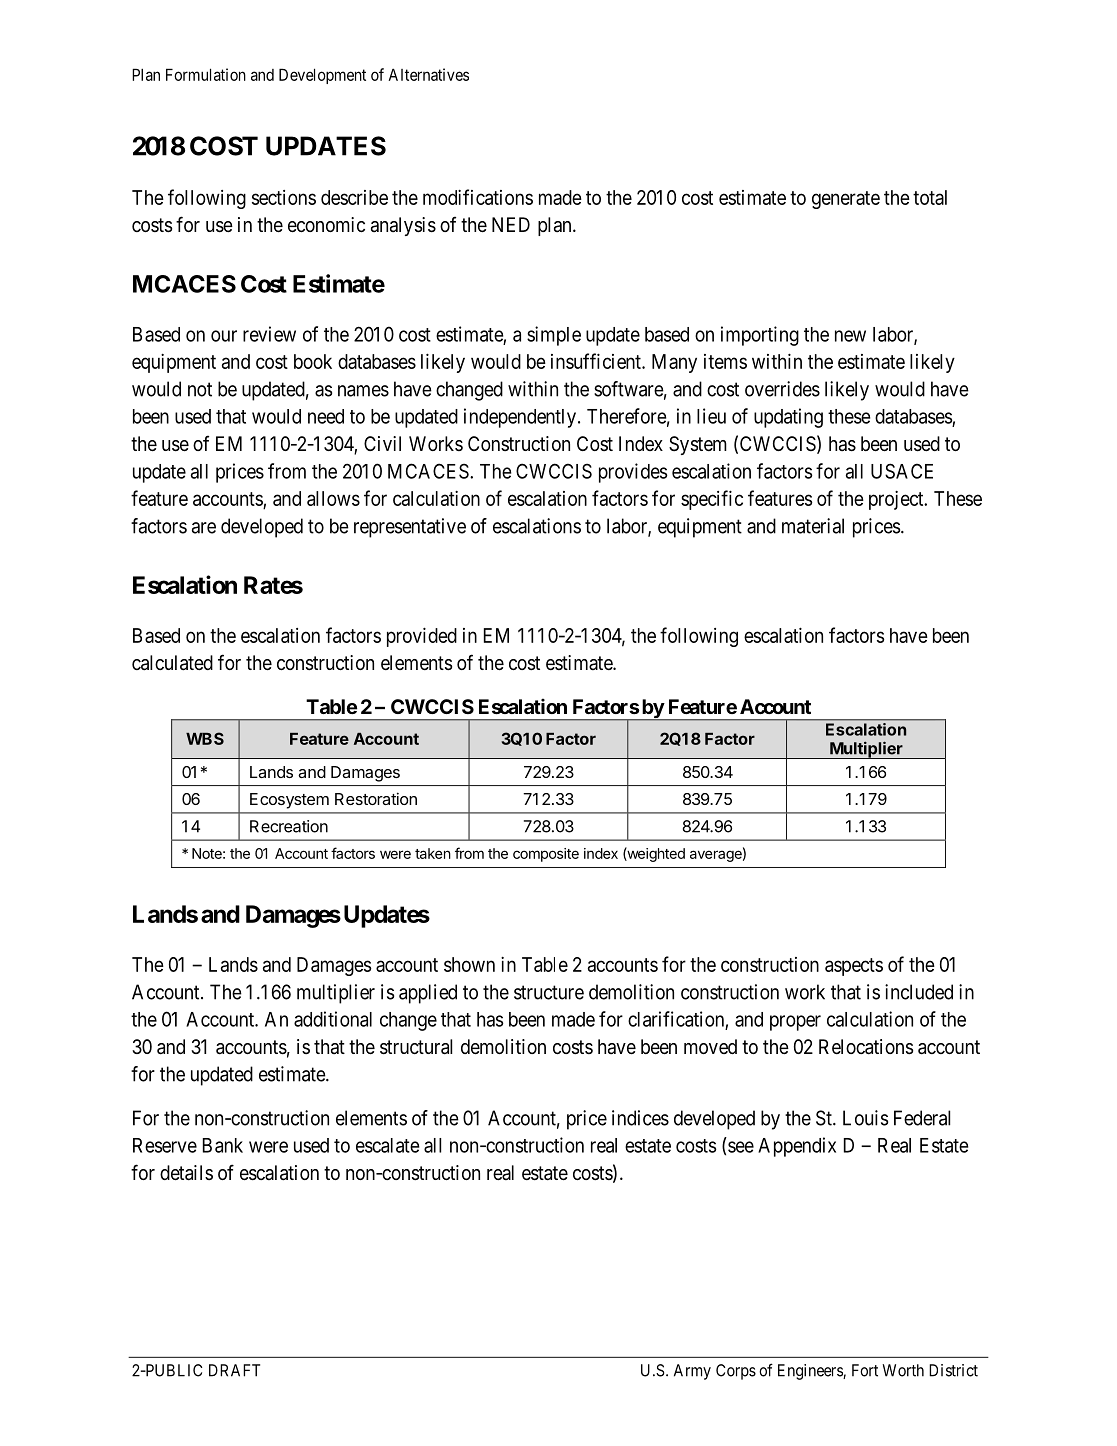 The width and height of the screenshot is (1117, 1446). Describe the element at coordinates (326, 416) in the screenshot. I see `need` at that location.
